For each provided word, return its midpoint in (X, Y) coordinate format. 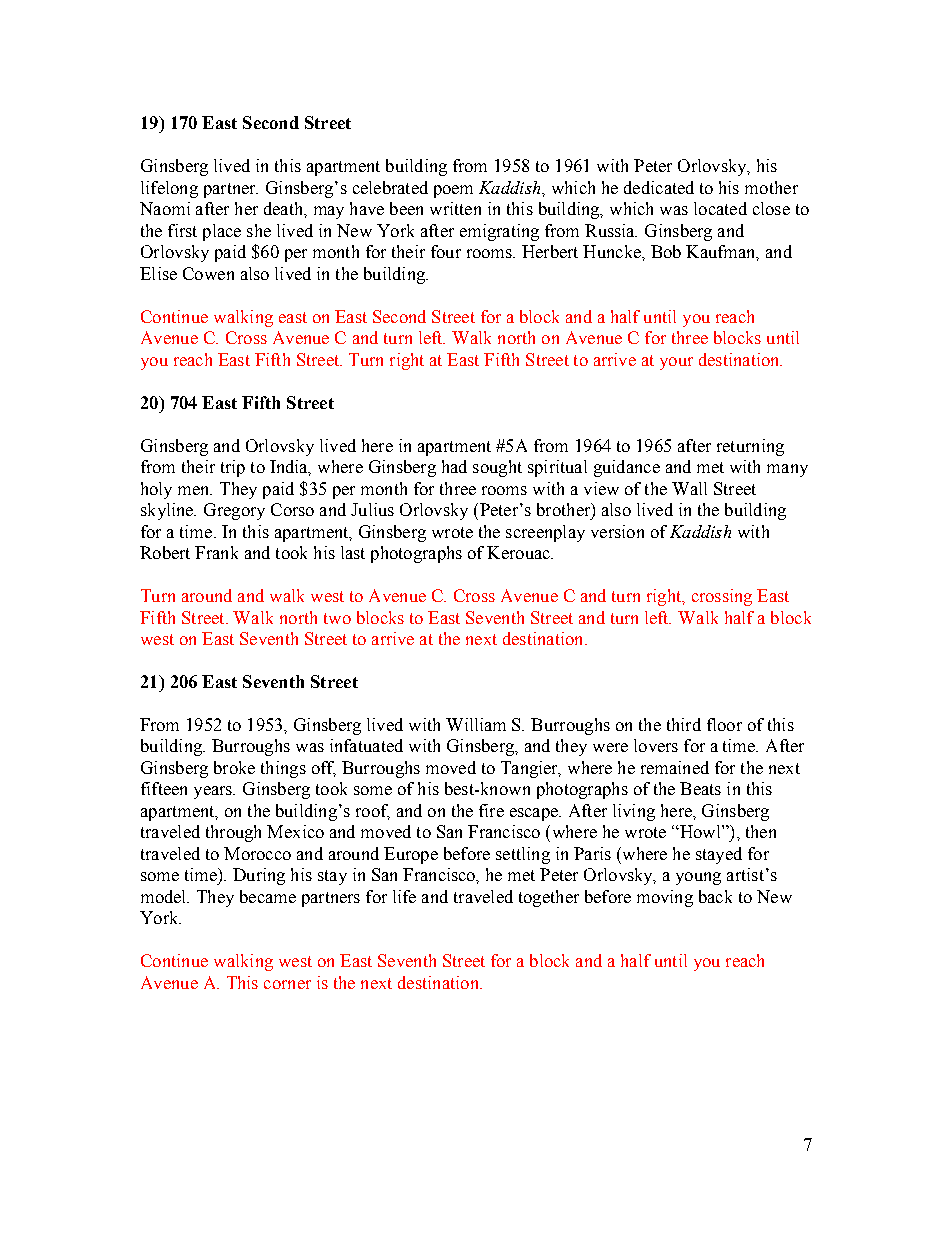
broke (234, 767)
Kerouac (519, 552)
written (455, 208)
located (720, 208)
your (676, 363)
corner (287, 984)
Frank (216, 552)
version (617, 531)
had (454, 466)
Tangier (530, 769)
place (222, 232)
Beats (700, 788)
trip (233, 468)
